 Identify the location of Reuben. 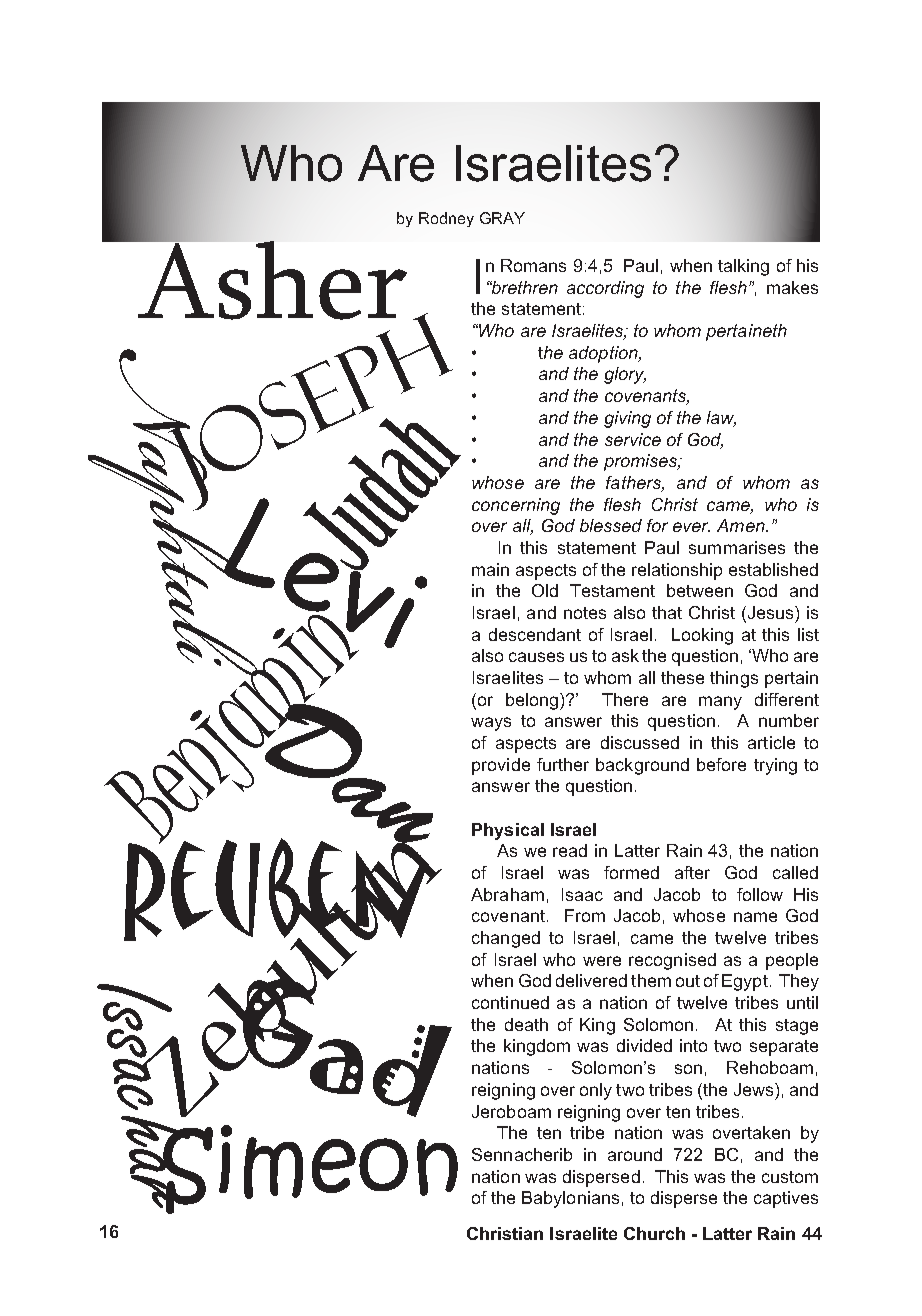
(277, 890).
